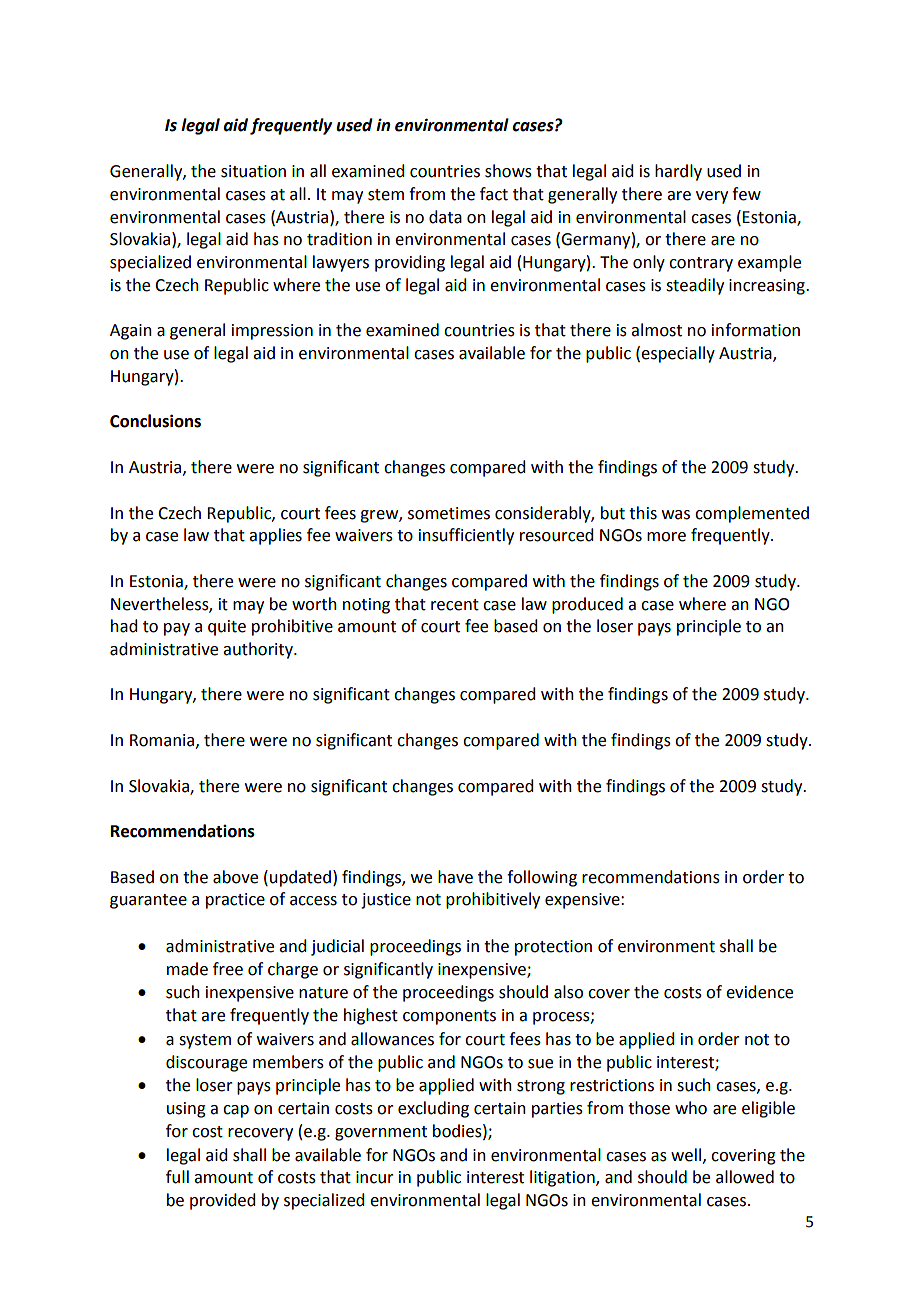  What do you see at coordinates (445, 217) in the image?
I see `data` at bounding box center [445, 217].
